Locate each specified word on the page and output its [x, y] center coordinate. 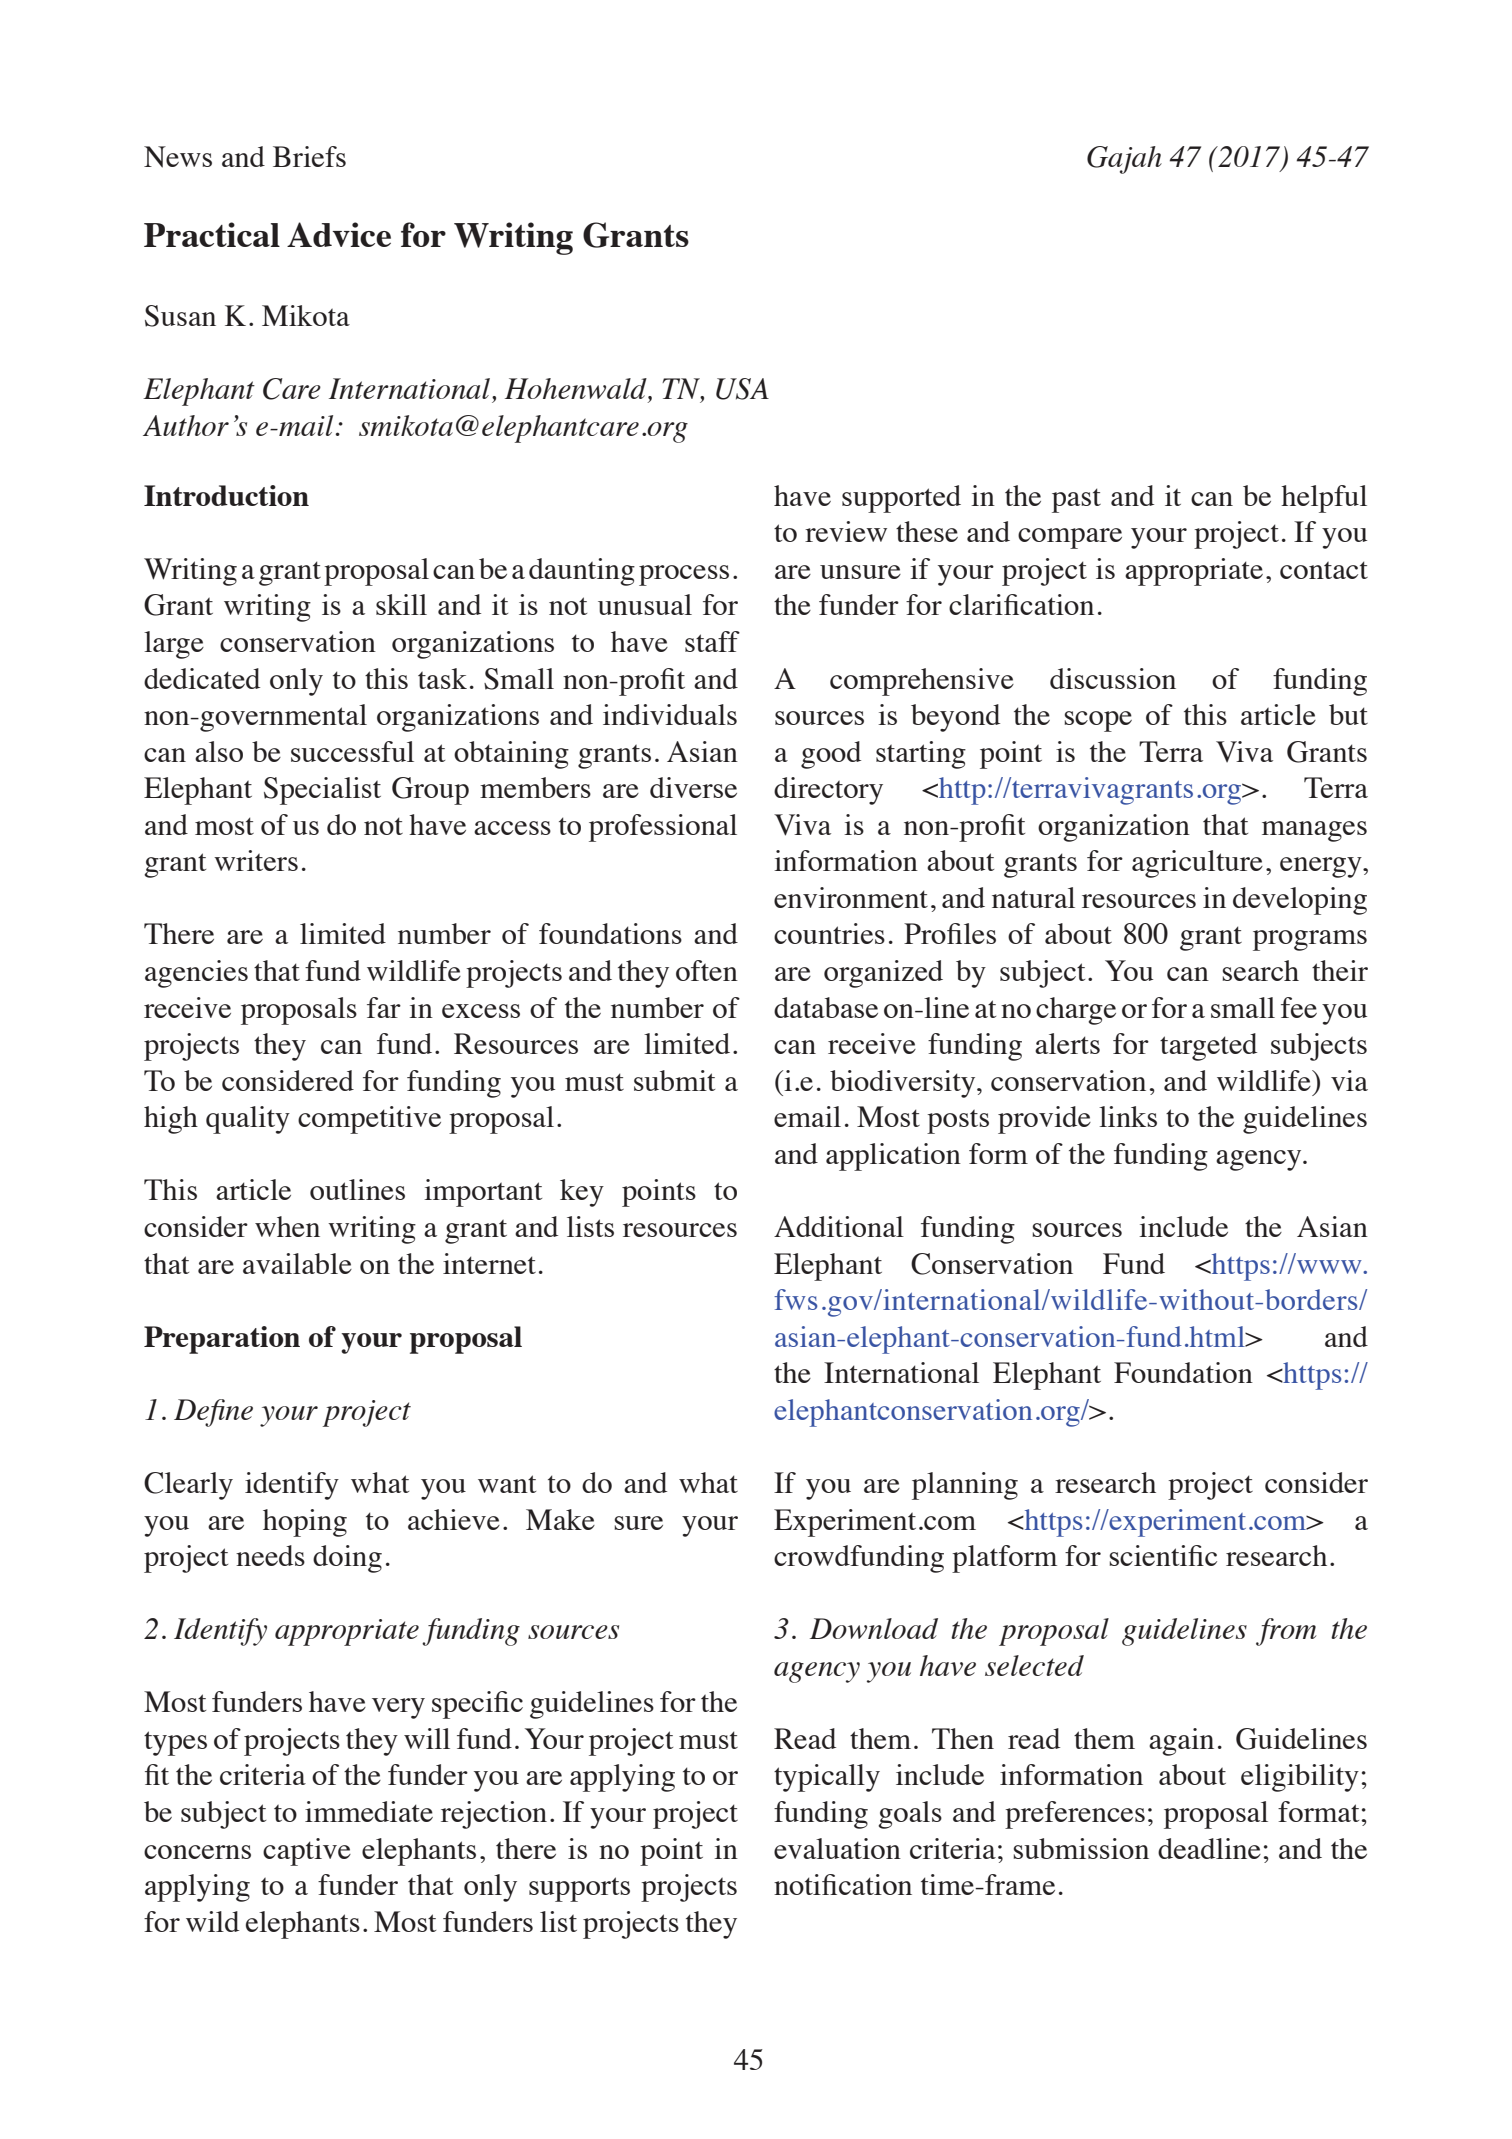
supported [901, 499]
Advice [339, 234]
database [826, 1007]
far [384, 1007]
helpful [1324, 499]
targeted [1208, 1047]
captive [307, 1852]
